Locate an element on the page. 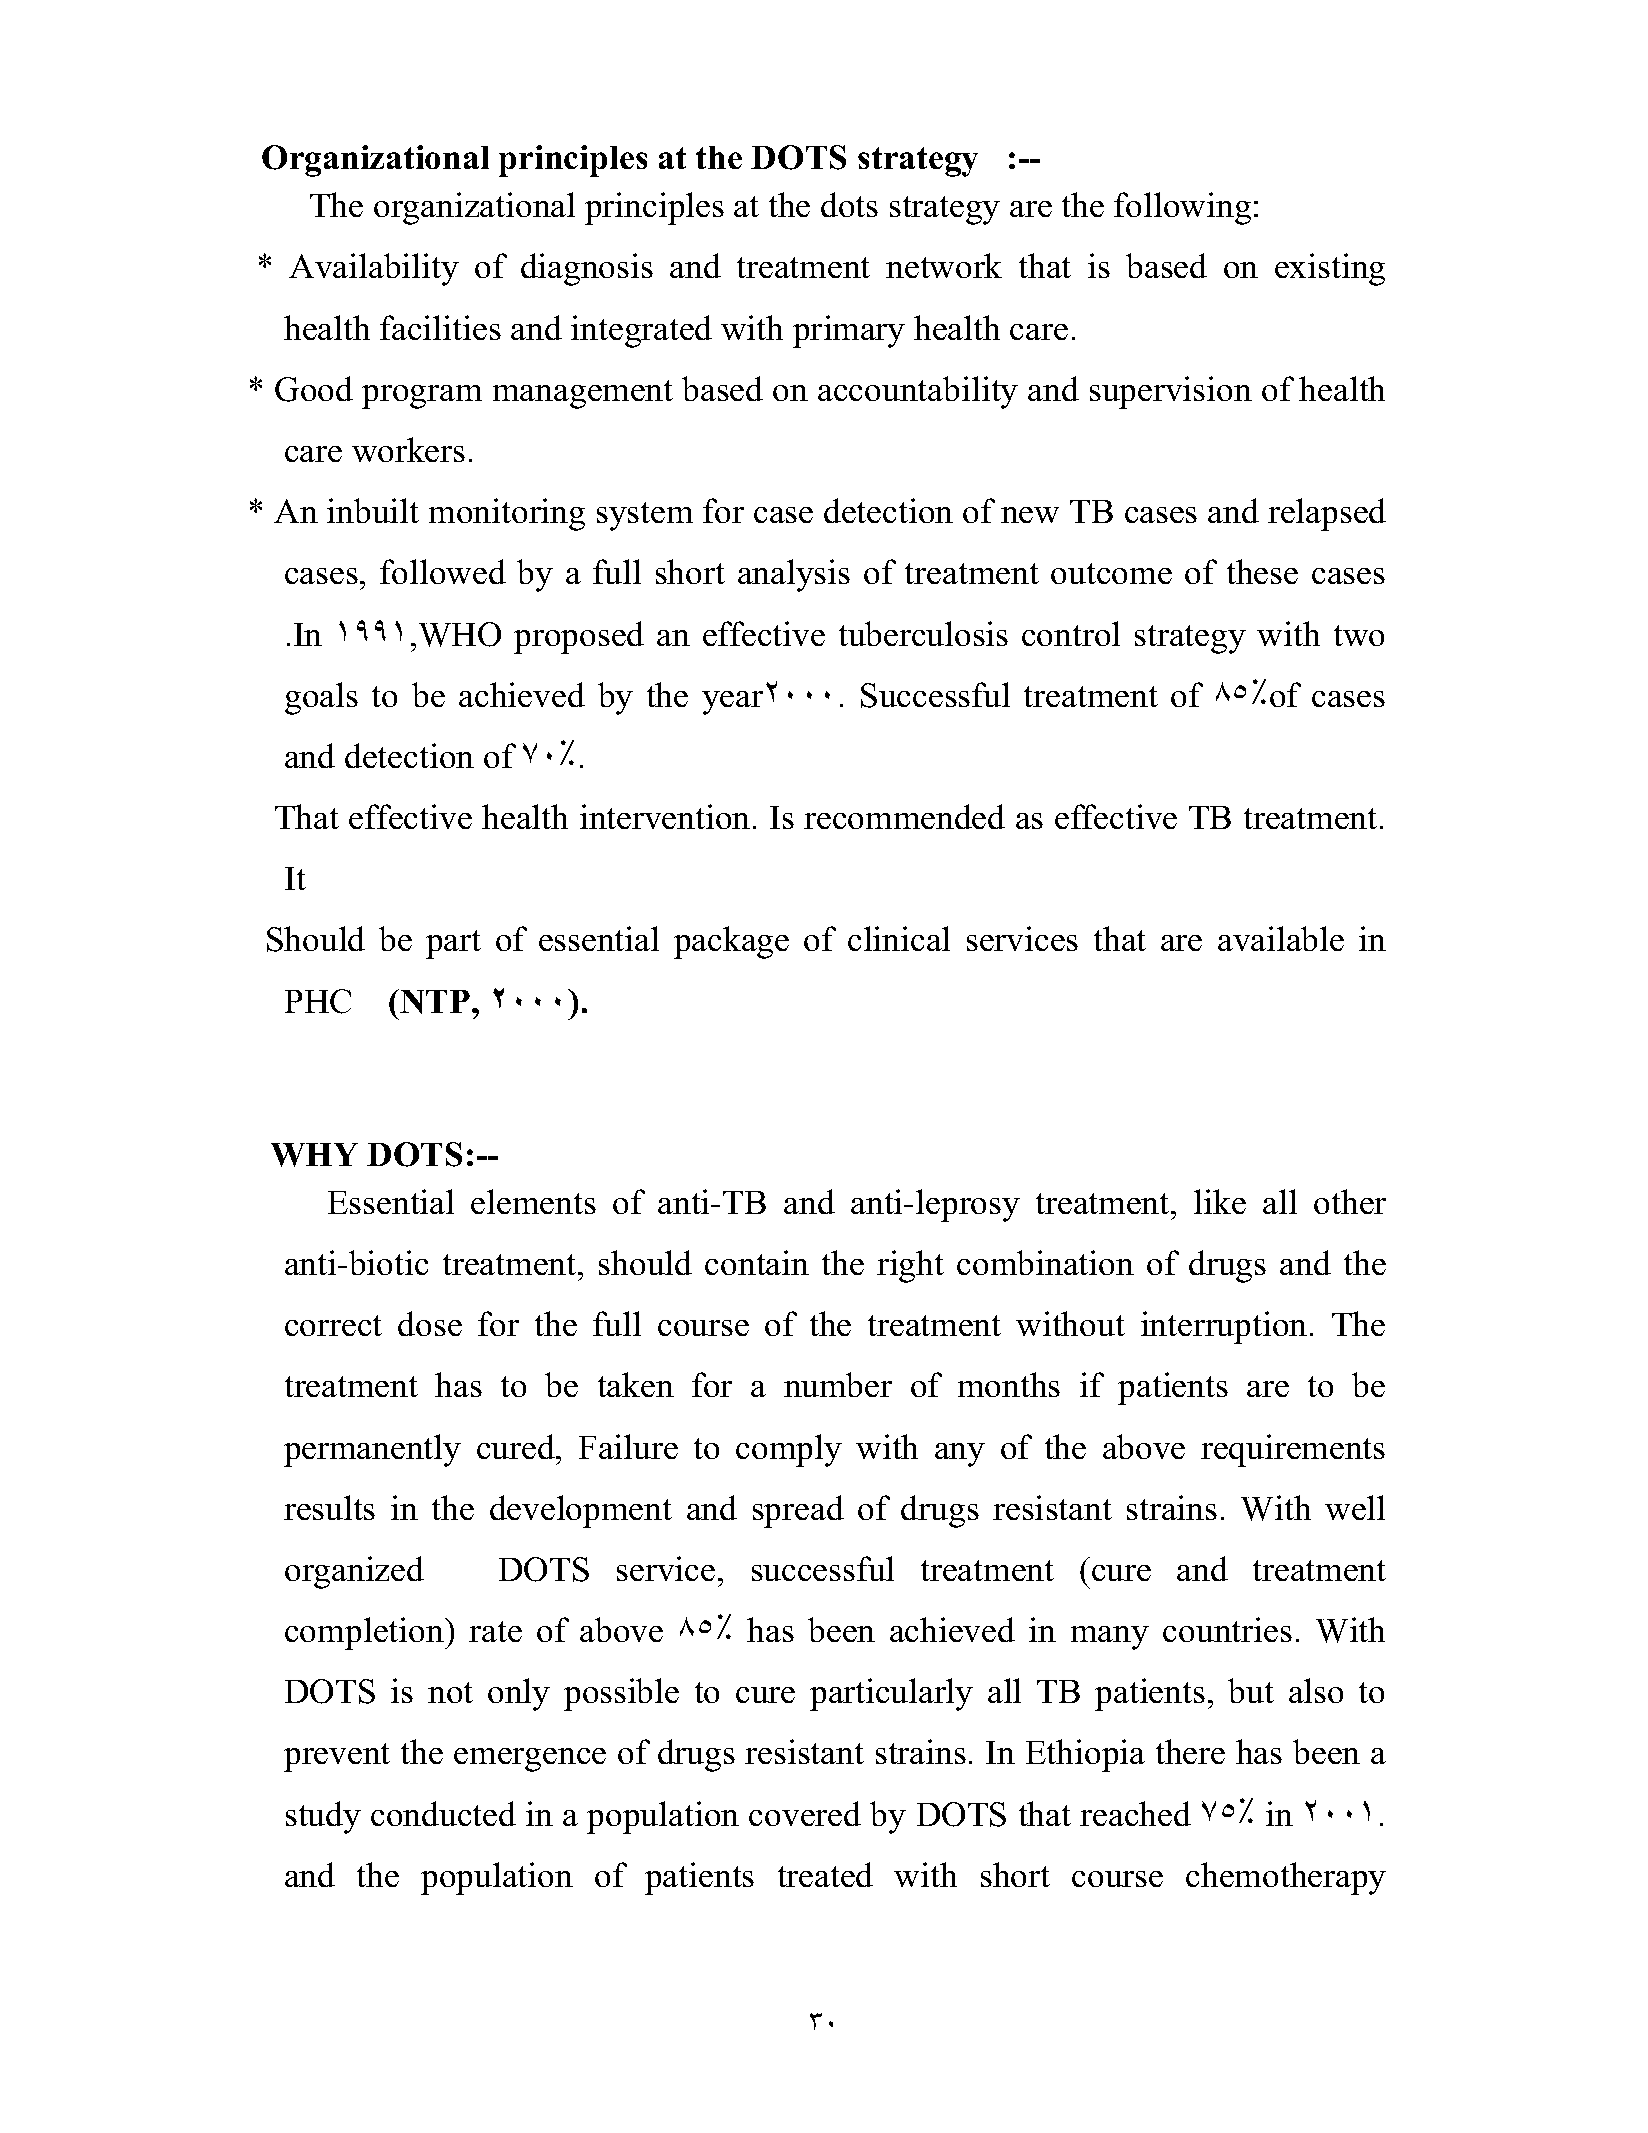 This image has height=2133, width=1648. available is located at coordinates (1281, 938).
